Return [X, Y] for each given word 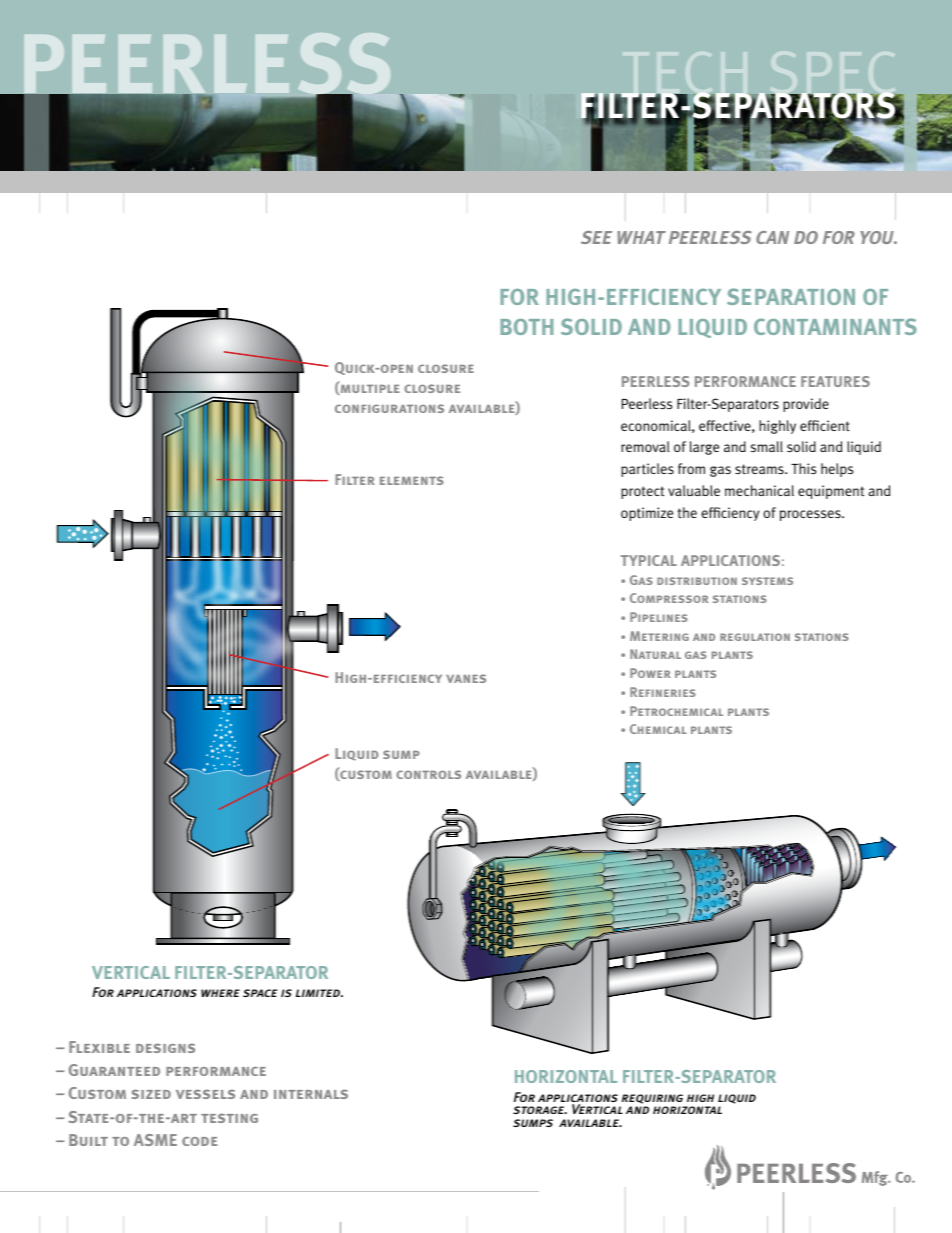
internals [311, 1094]
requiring [652, 1099]
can [772, 237]
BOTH [526, 327]
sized [151, 1094]
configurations [389, 408]
